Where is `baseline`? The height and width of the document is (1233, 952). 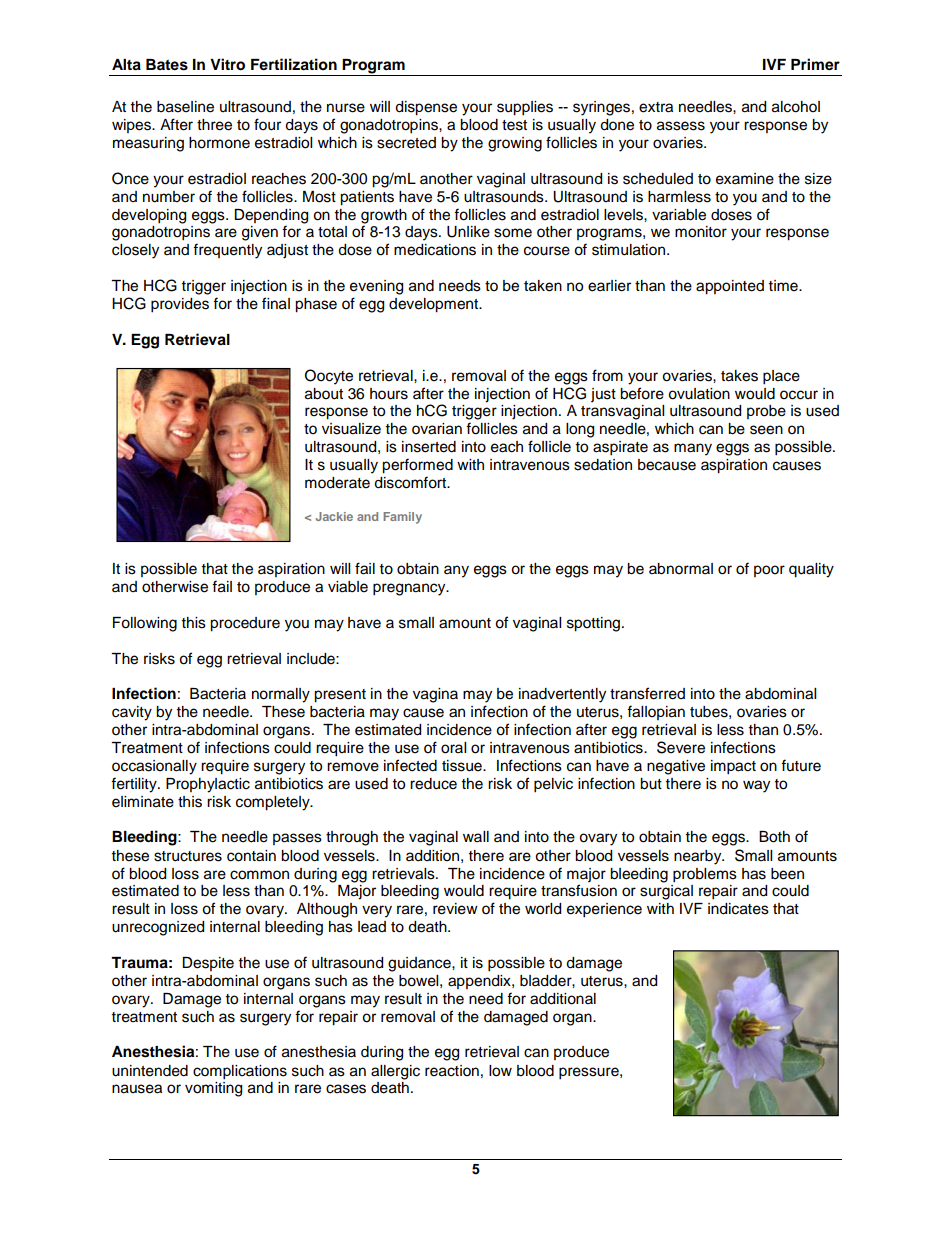
baseline is located at coordinates (185, 107).
